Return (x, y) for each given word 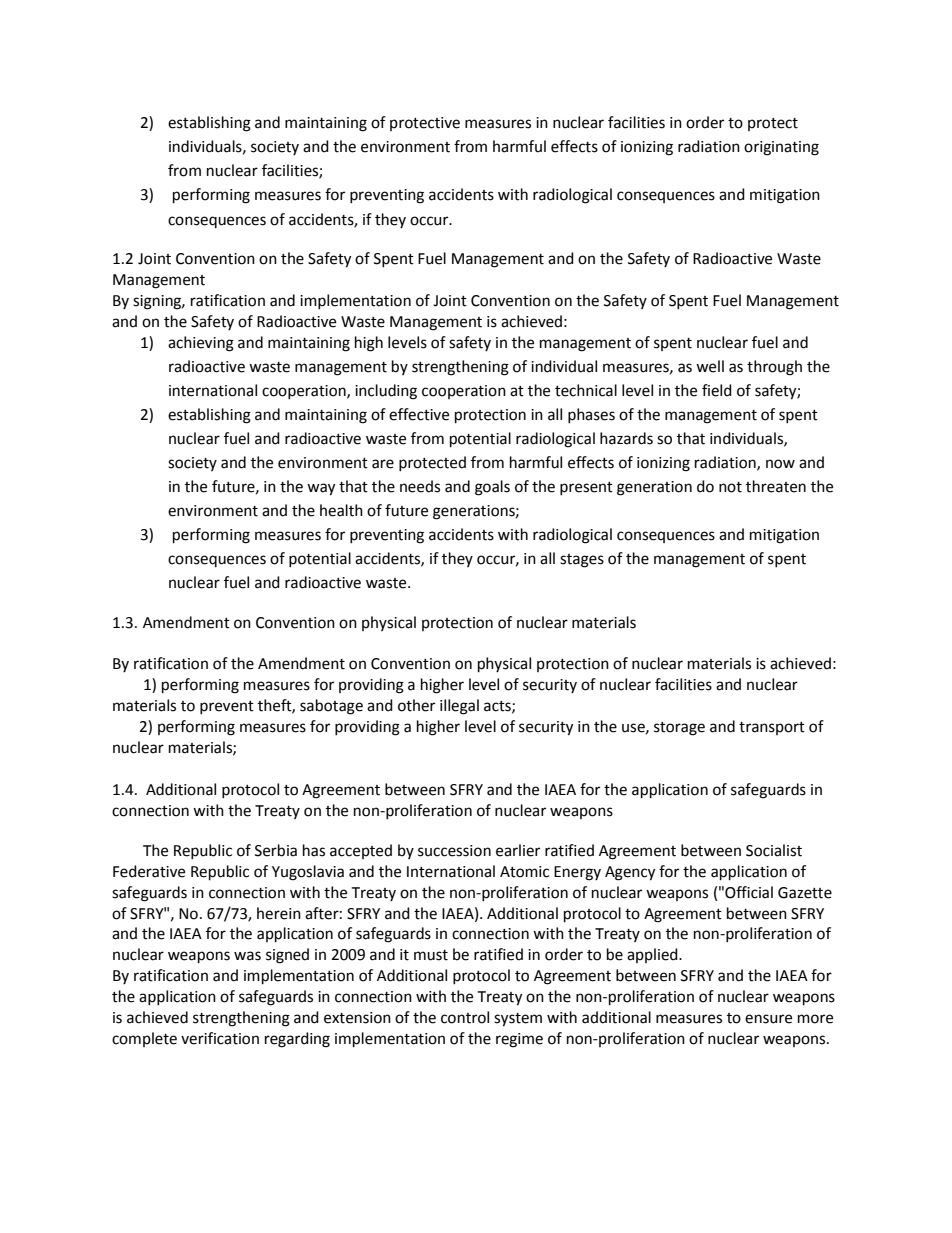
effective (419, 414)
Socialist (774, 850)
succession (454, 851)
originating (781, 148)
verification (220, 1038)
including (386, 392)
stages (582, 561)
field (717, 390)
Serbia (276, 850)
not (730, 487)
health (341, 510)
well (710, 366)
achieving (201, 344)
